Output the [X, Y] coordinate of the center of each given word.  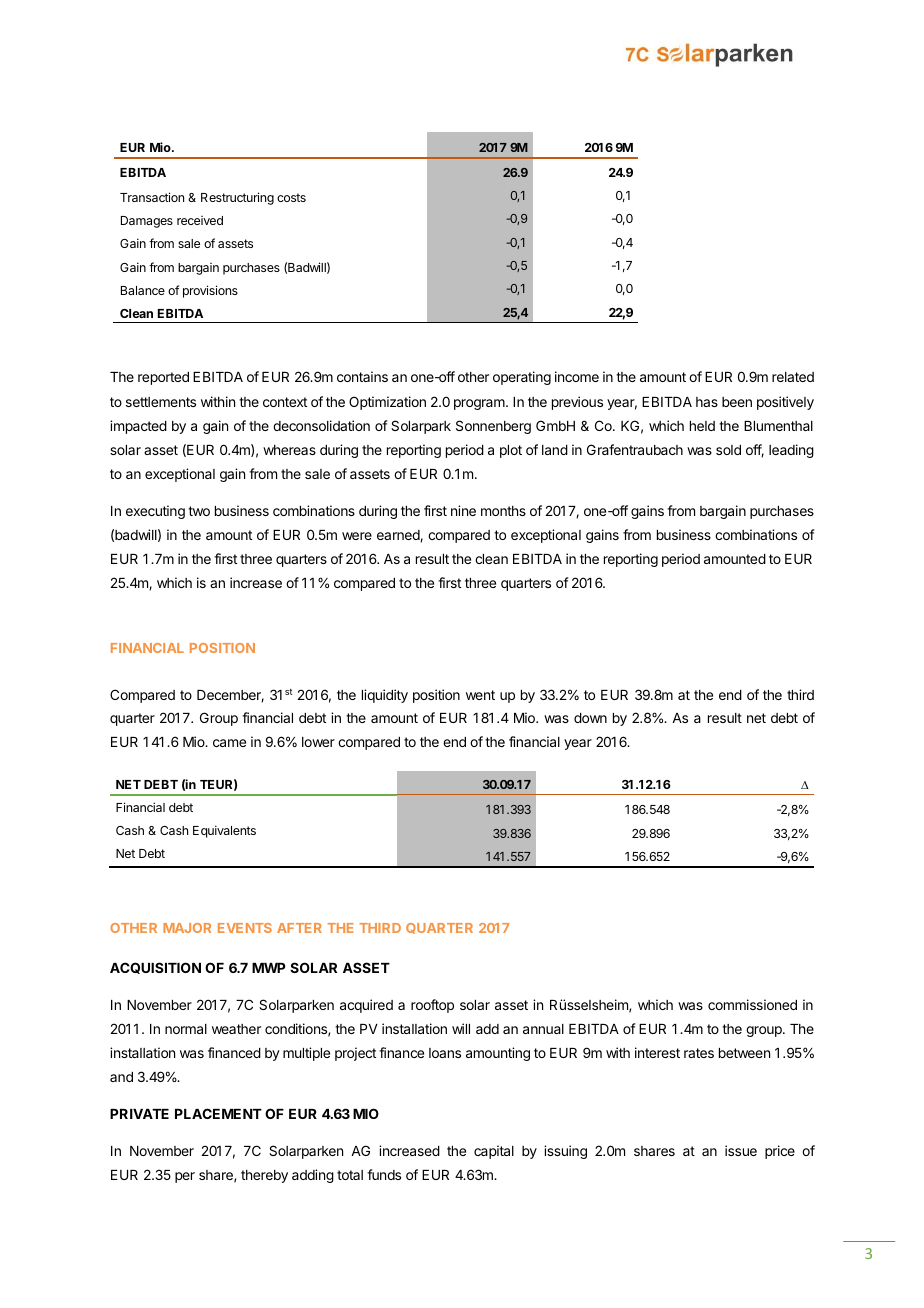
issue [741, 1150]
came [229, 743]
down [590, 718]
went [480, 695]
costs [291, 197]
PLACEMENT [218, 1113]
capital [494, 1152]
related [793, 377]
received [200, 220]
